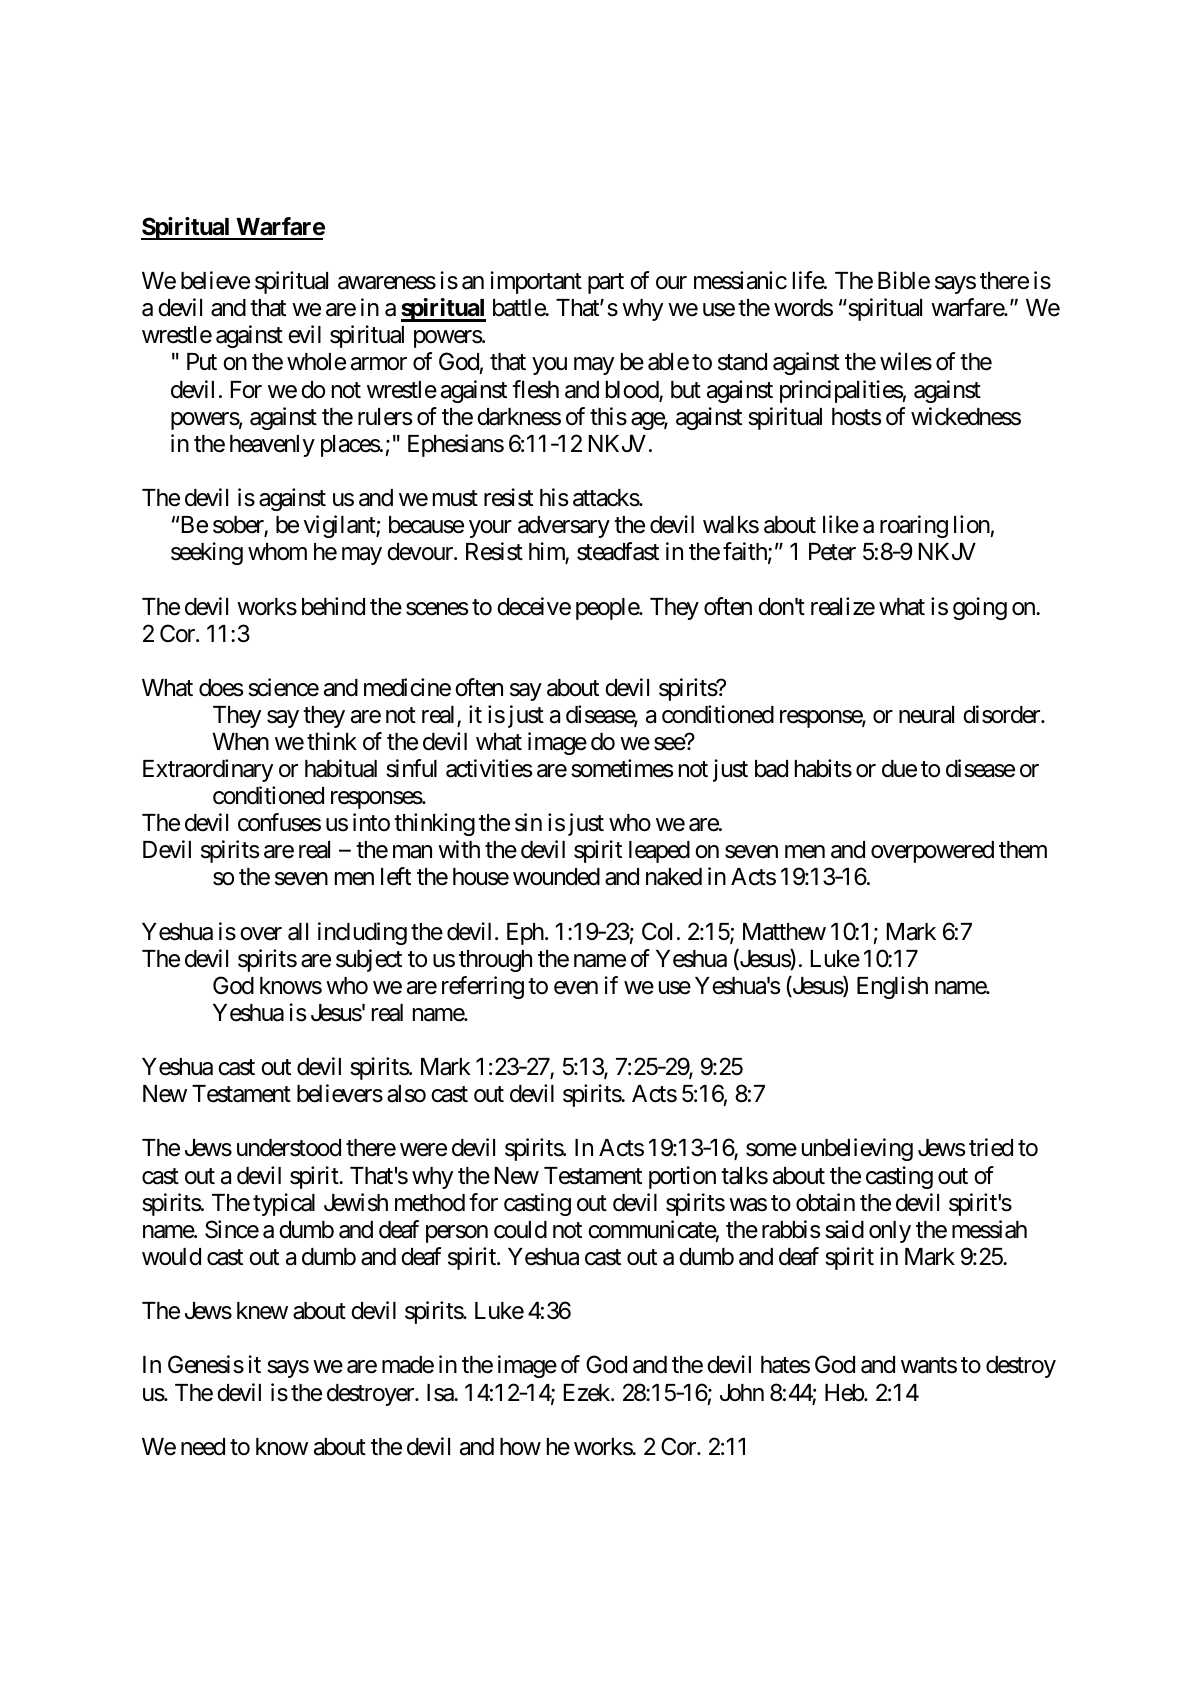  Describe the element at coordinates (202, 361) in the document. I see `Put` at that location.
